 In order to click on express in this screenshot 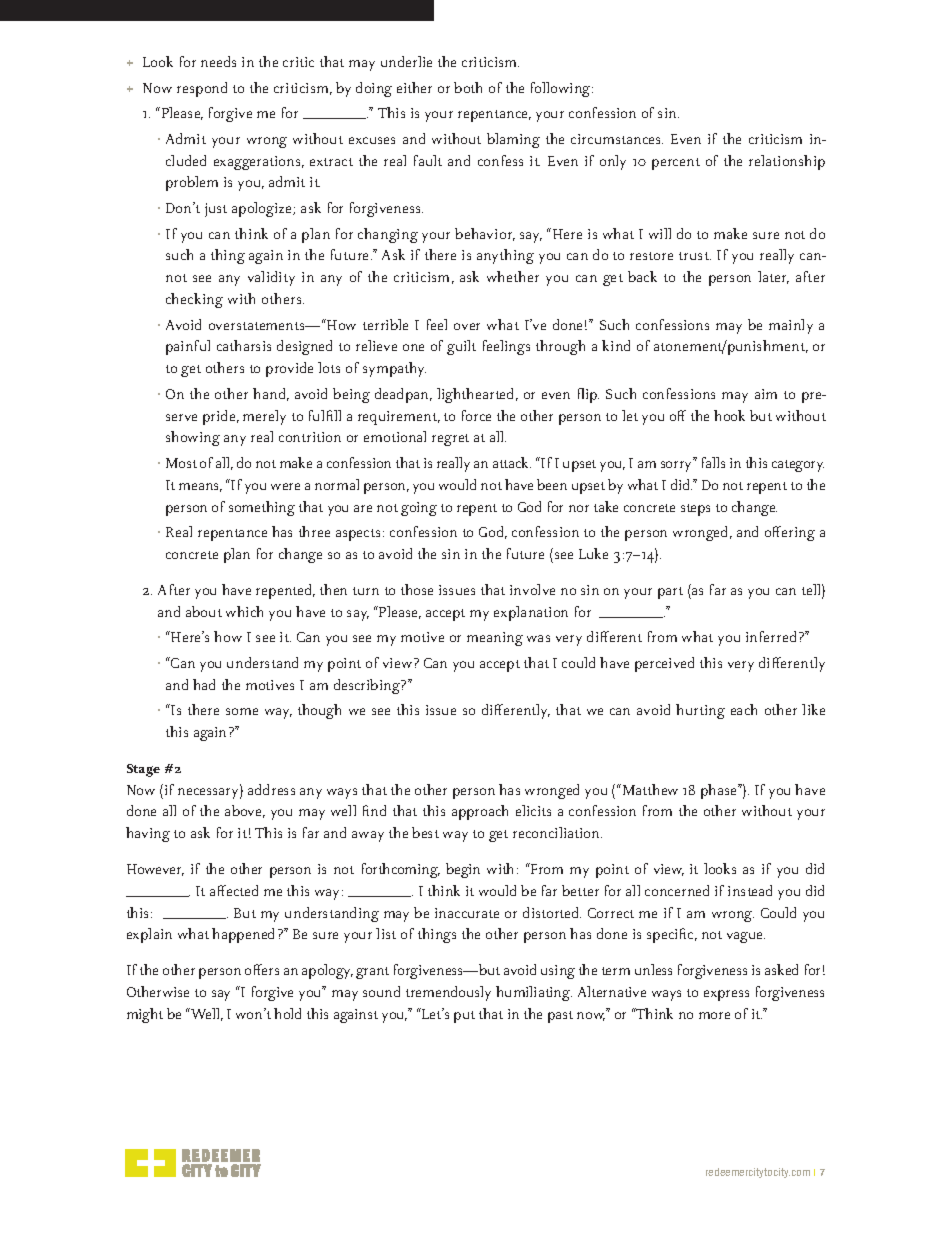, I will do `click(726, 995)`.
